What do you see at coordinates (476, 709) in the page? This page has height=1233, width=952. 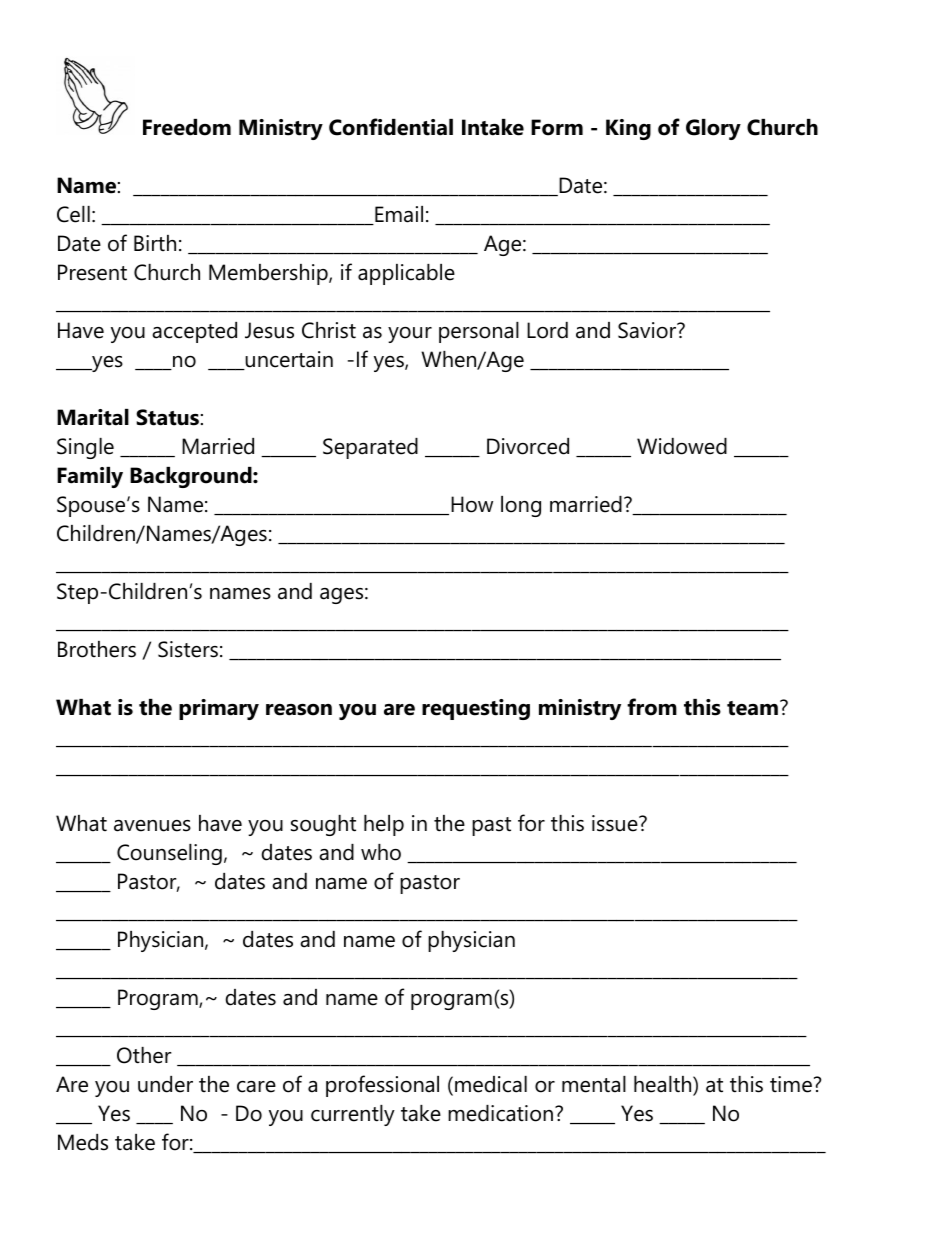 I see `requesting` at bounding box center [476, 709].
